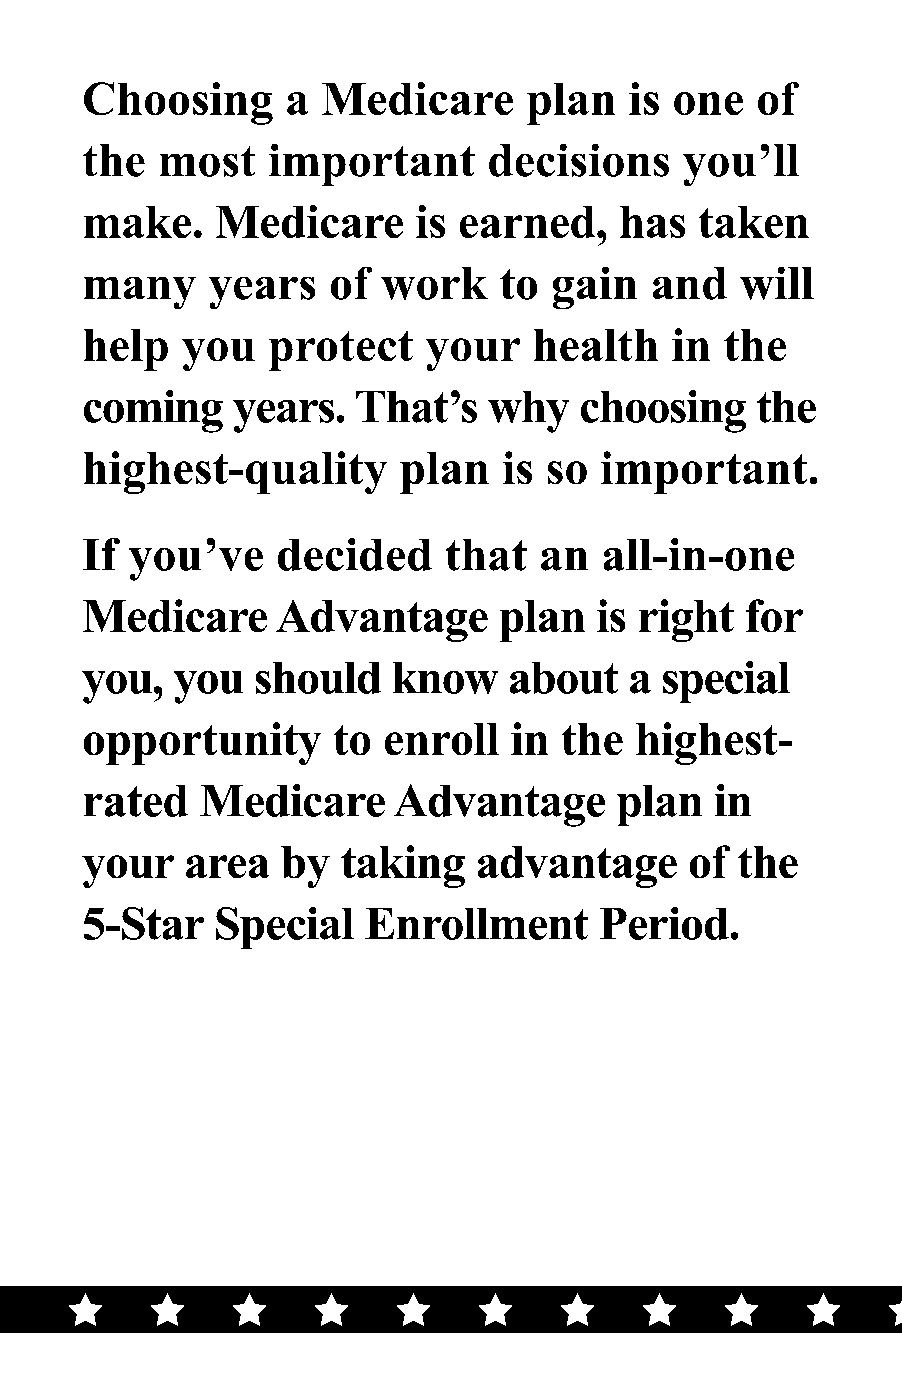  Describe the element at coordinates (664, 923) in the screenshot. I see `Period` at that location.
